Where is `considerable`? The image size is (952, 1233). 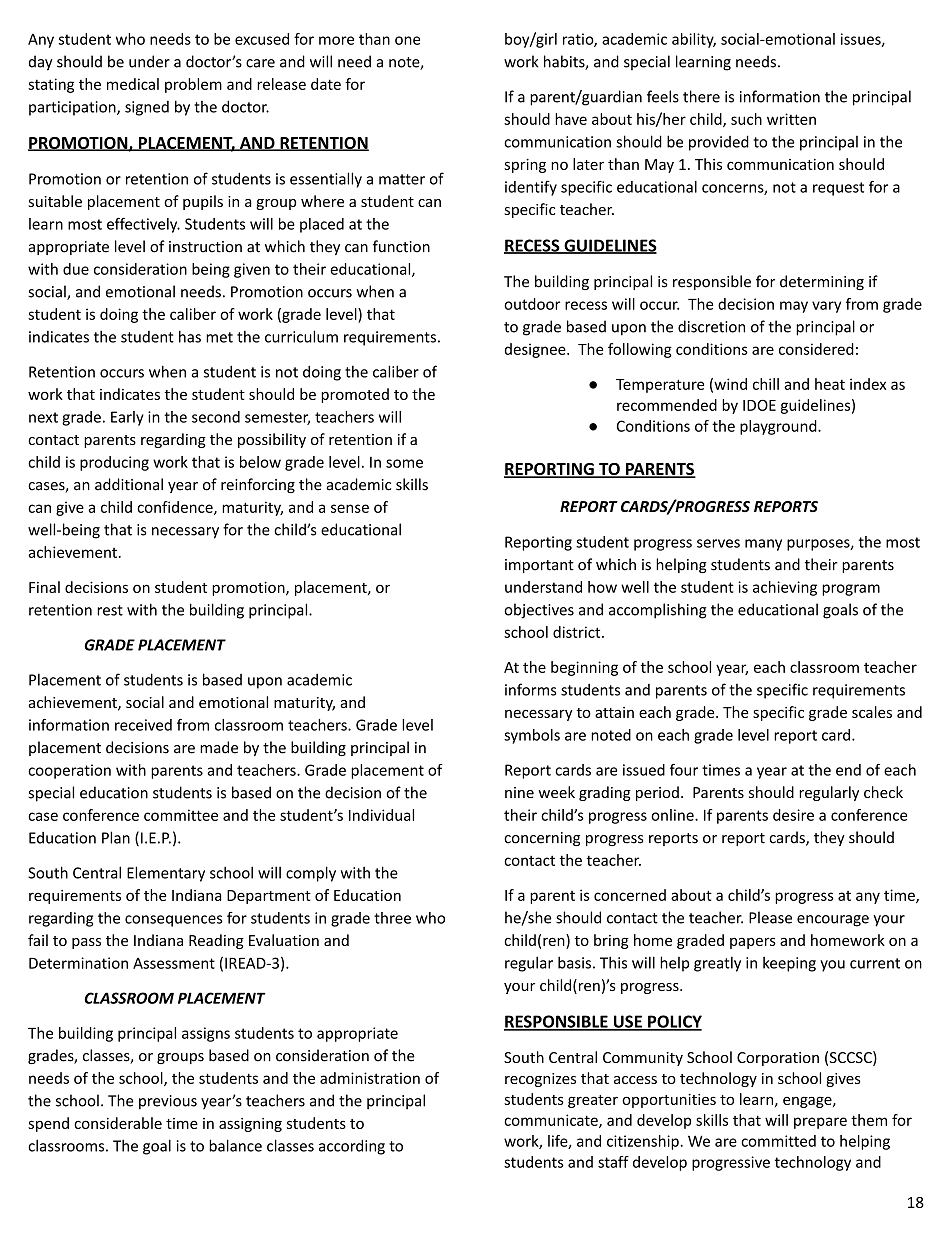 considerable is located at coordinates (118, 1123).
